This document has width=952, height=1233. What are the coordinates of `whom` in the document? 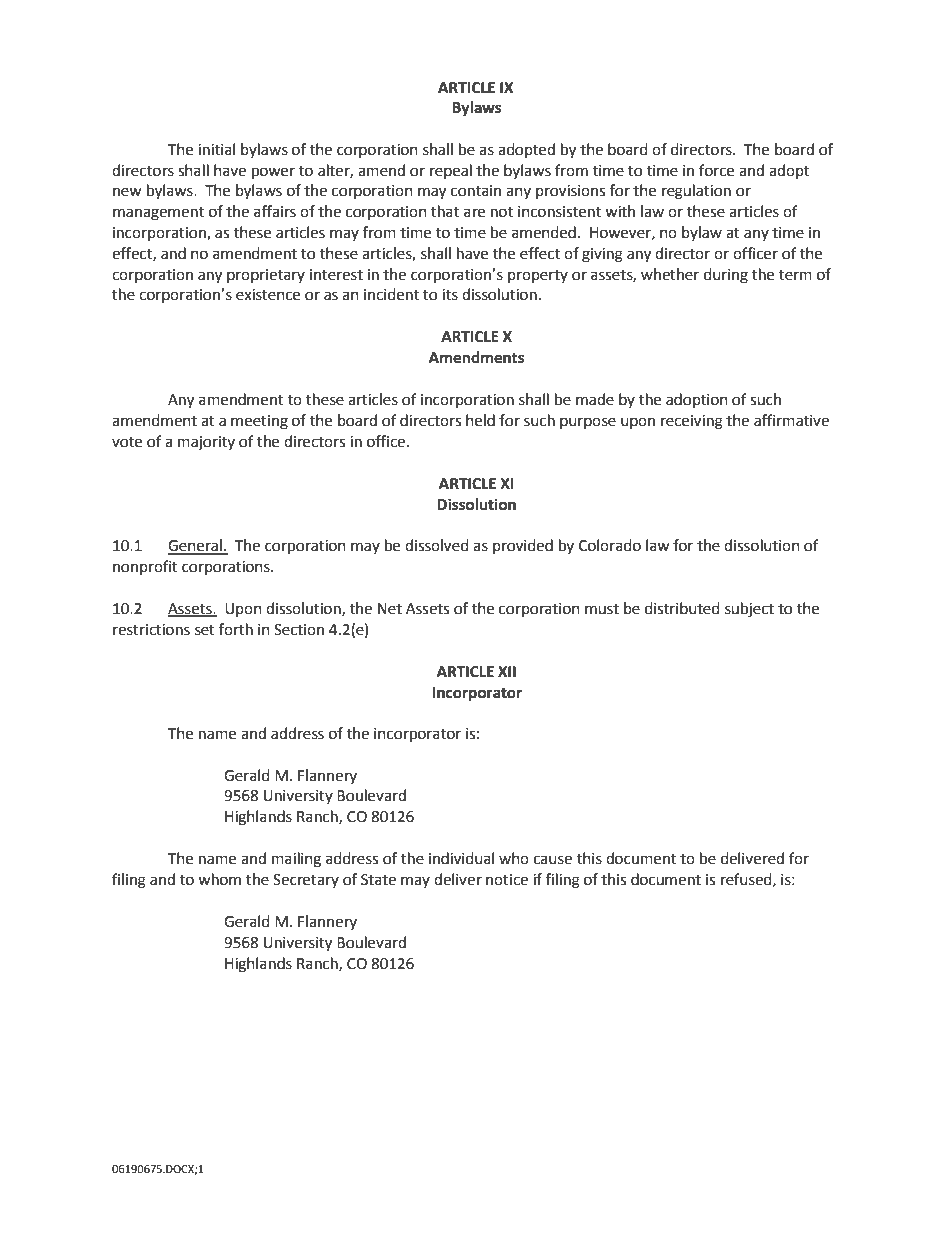 It's located at (219, 879).
